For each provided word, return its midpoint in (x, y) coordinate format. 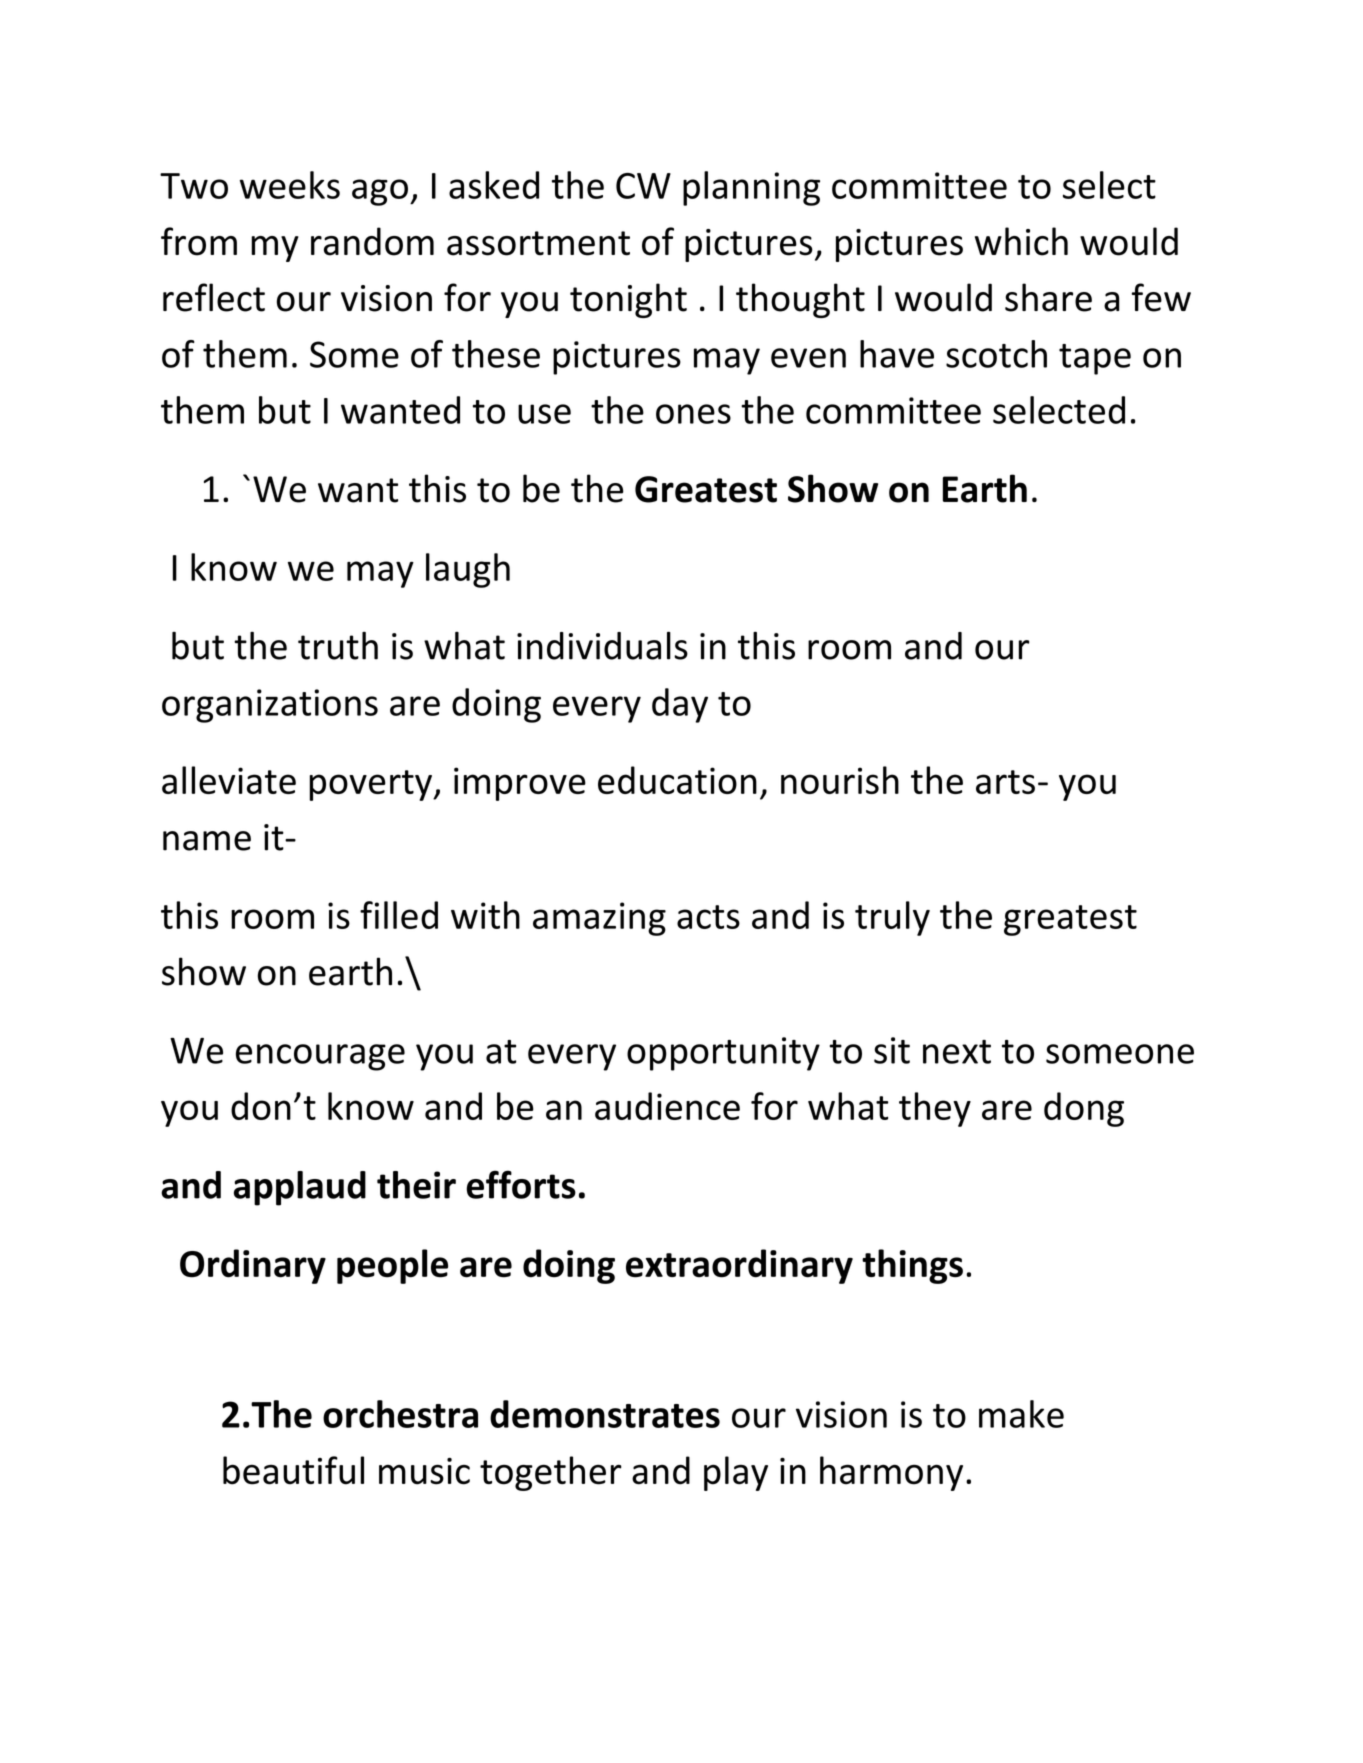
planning (751, 188)
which (1021, 241)
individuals (602, 645)
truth (338, 646)
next (957, 1052)
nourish (840, 780)
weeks (290, 185)
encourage (320, 1057)
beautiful (293, 1470)
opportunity (723, 1054)
